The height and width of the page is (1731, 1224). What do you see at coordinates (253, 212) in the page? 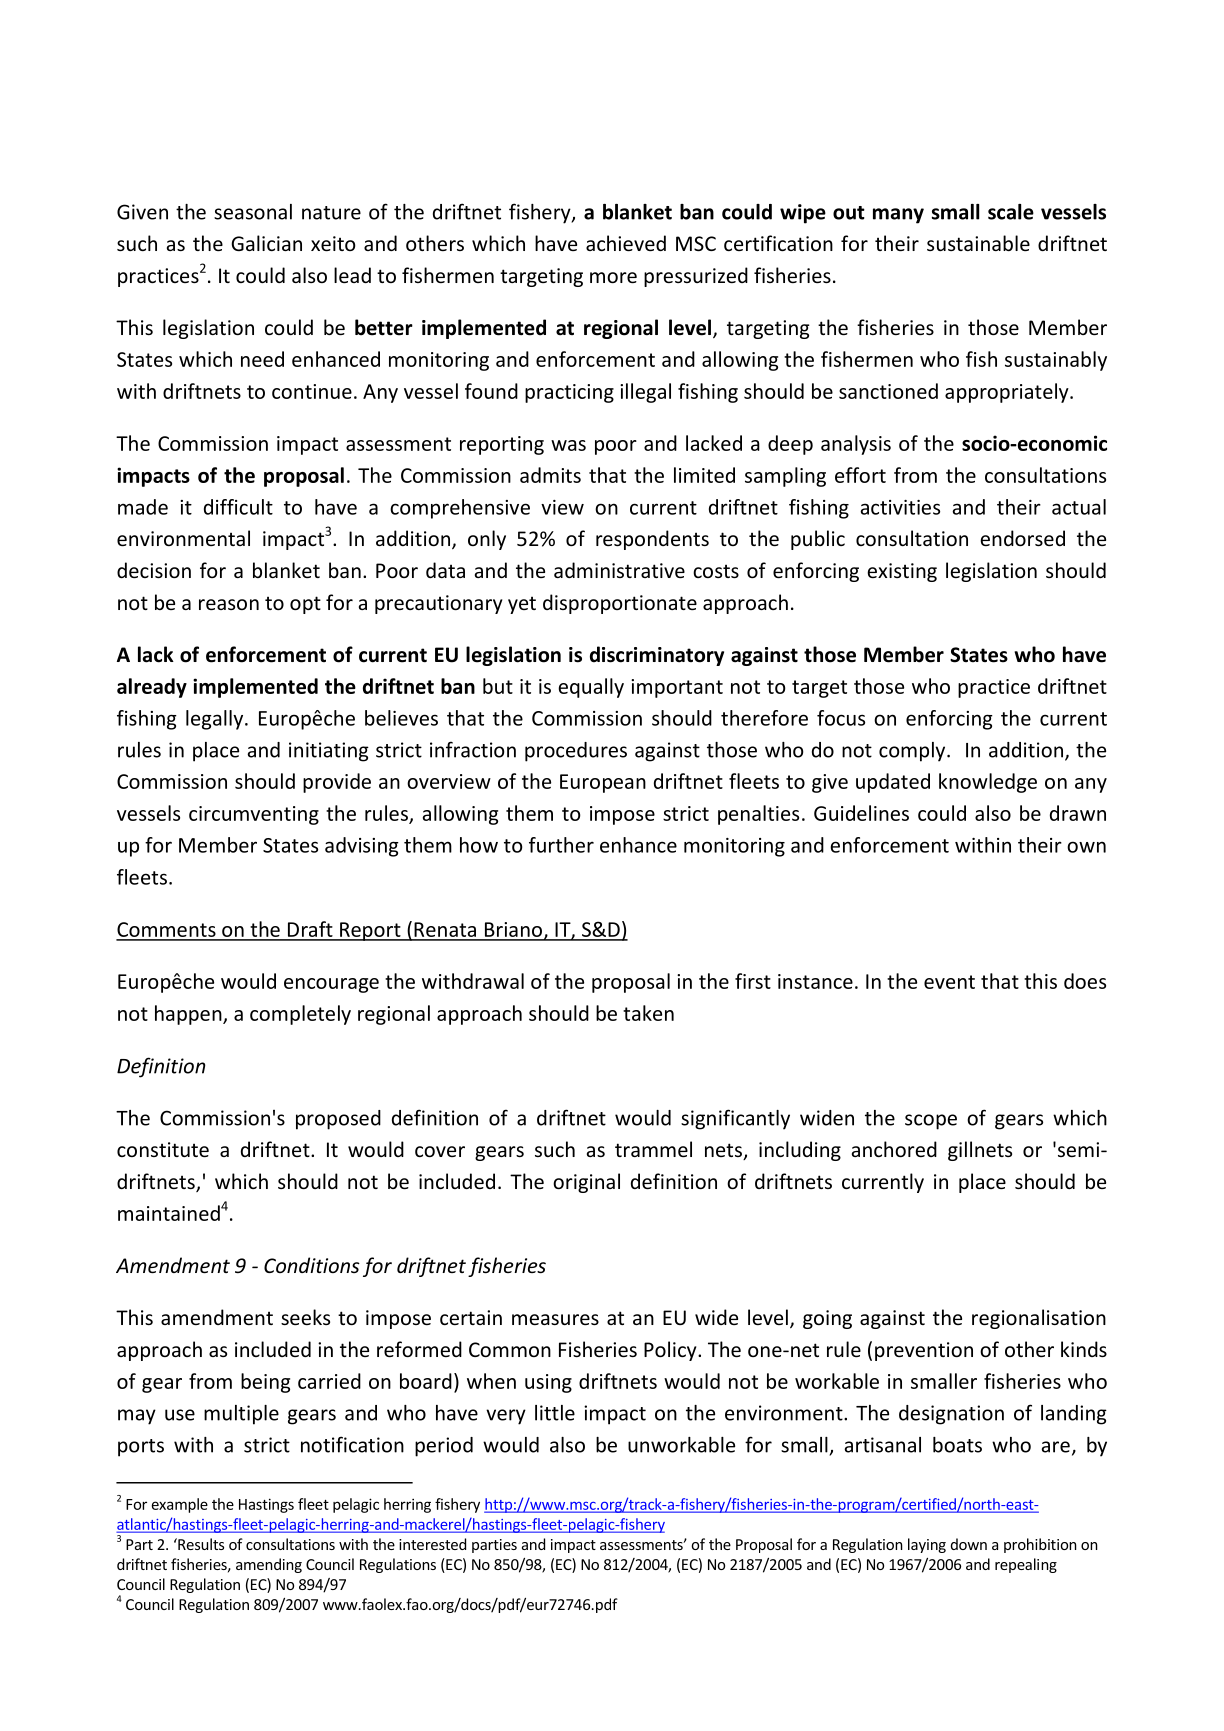
I see `seasonal` at bounding box center [253, 212].
